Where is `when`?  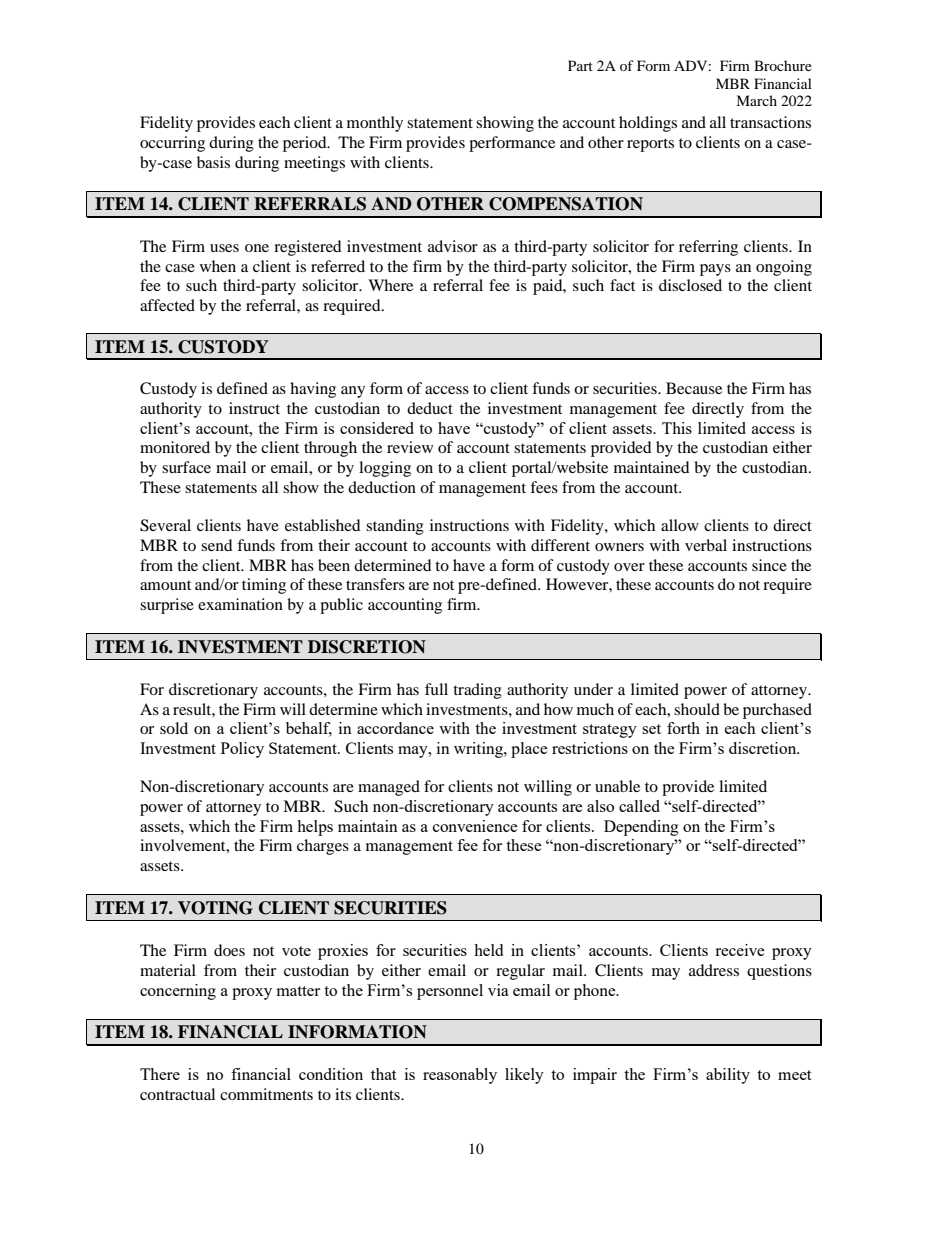 when is located at coordinates (218, 266).
